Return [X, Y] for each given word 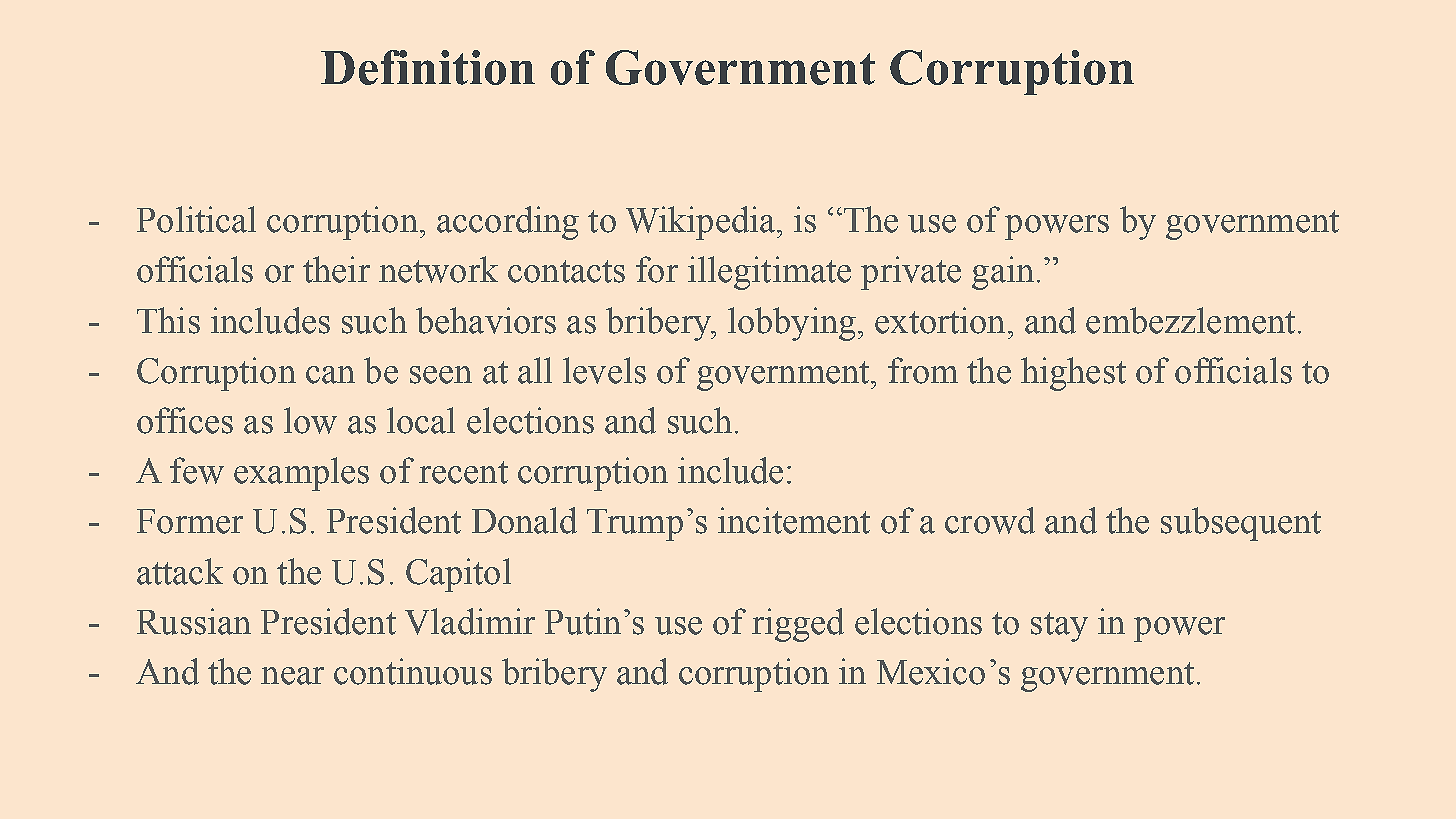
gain [1003, 273]
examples [301, 474]
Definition [428, 67]
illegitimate [769, 273]
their [336, 269]
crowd [990, 520]
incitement [794, 520]
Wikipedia [702, 223]
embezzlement [1190, 320]
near [292, 676]
